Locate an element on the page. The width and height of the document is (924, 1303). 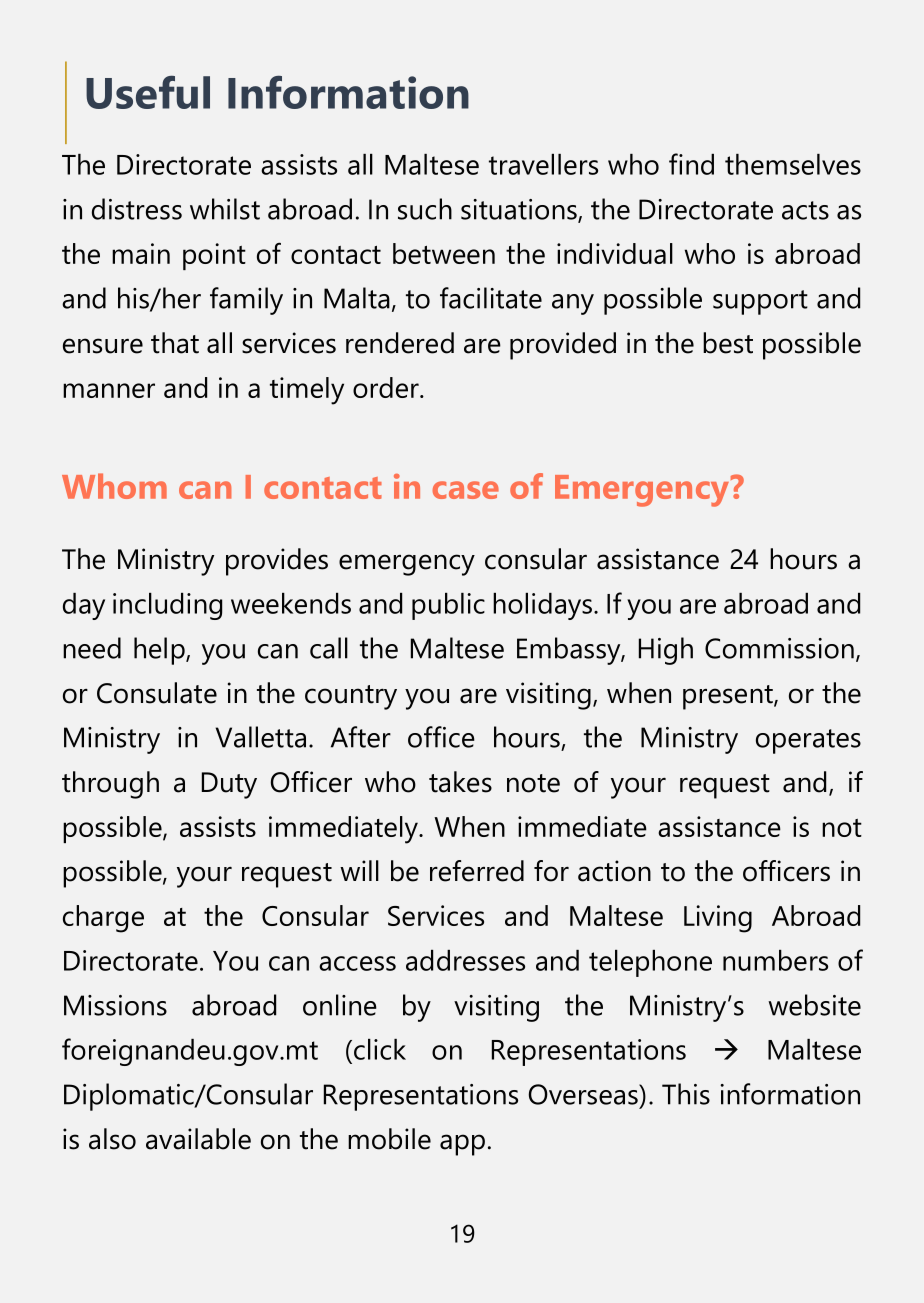
best is located at coordinates (728, 343).
